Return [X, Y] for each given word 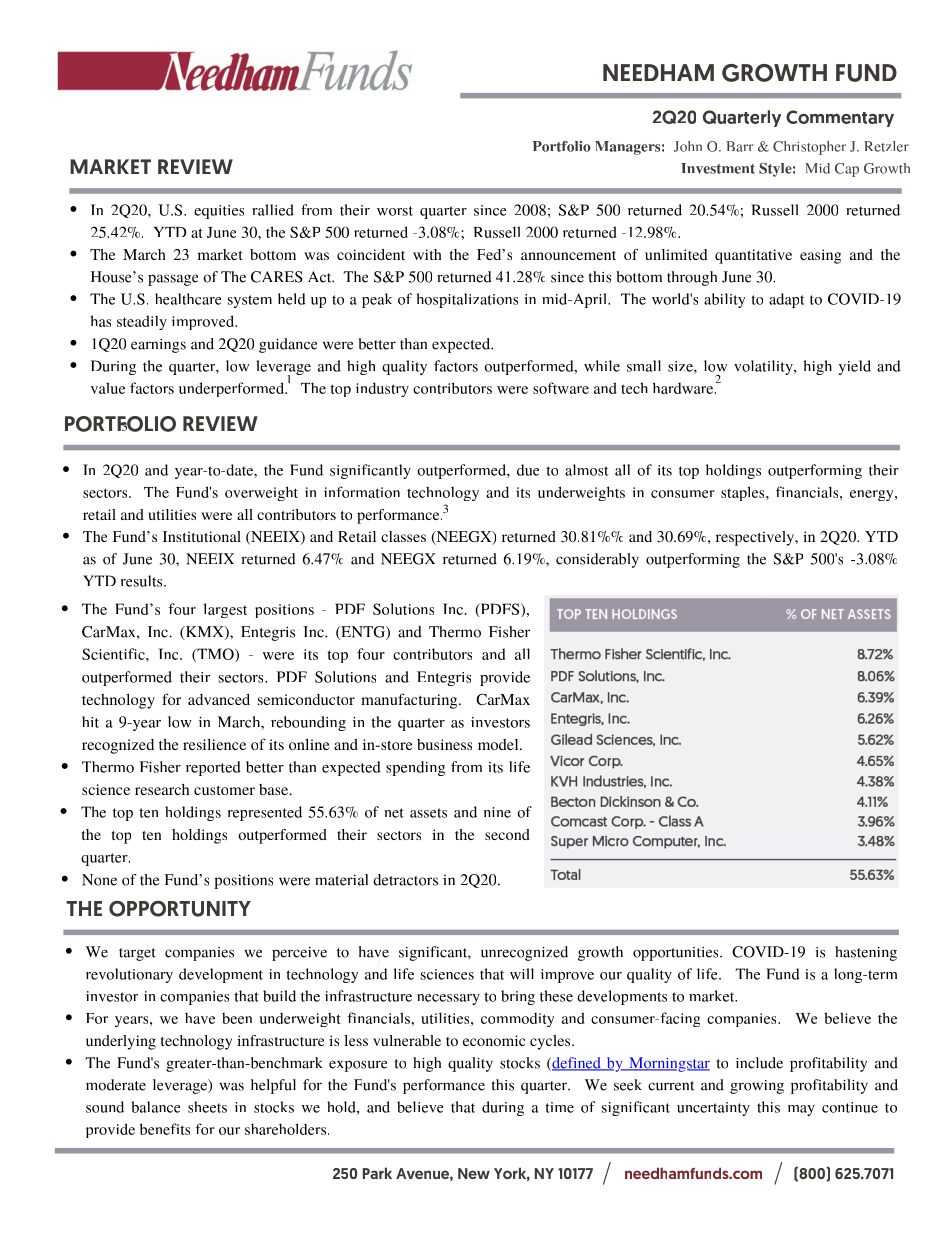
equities [219, 212]
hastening [866, 953]
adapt [787, 300]
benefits [165, 1129]
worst [395, 211]
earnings [158, 346]
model [499, 744]
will [522, 974]
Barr [740, 146]
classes [403, 536]
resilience [214, 744]
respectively [756, 538]
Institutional [202, 536]
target [137, 954]
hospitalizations [467, 300]
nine [497, 812]
